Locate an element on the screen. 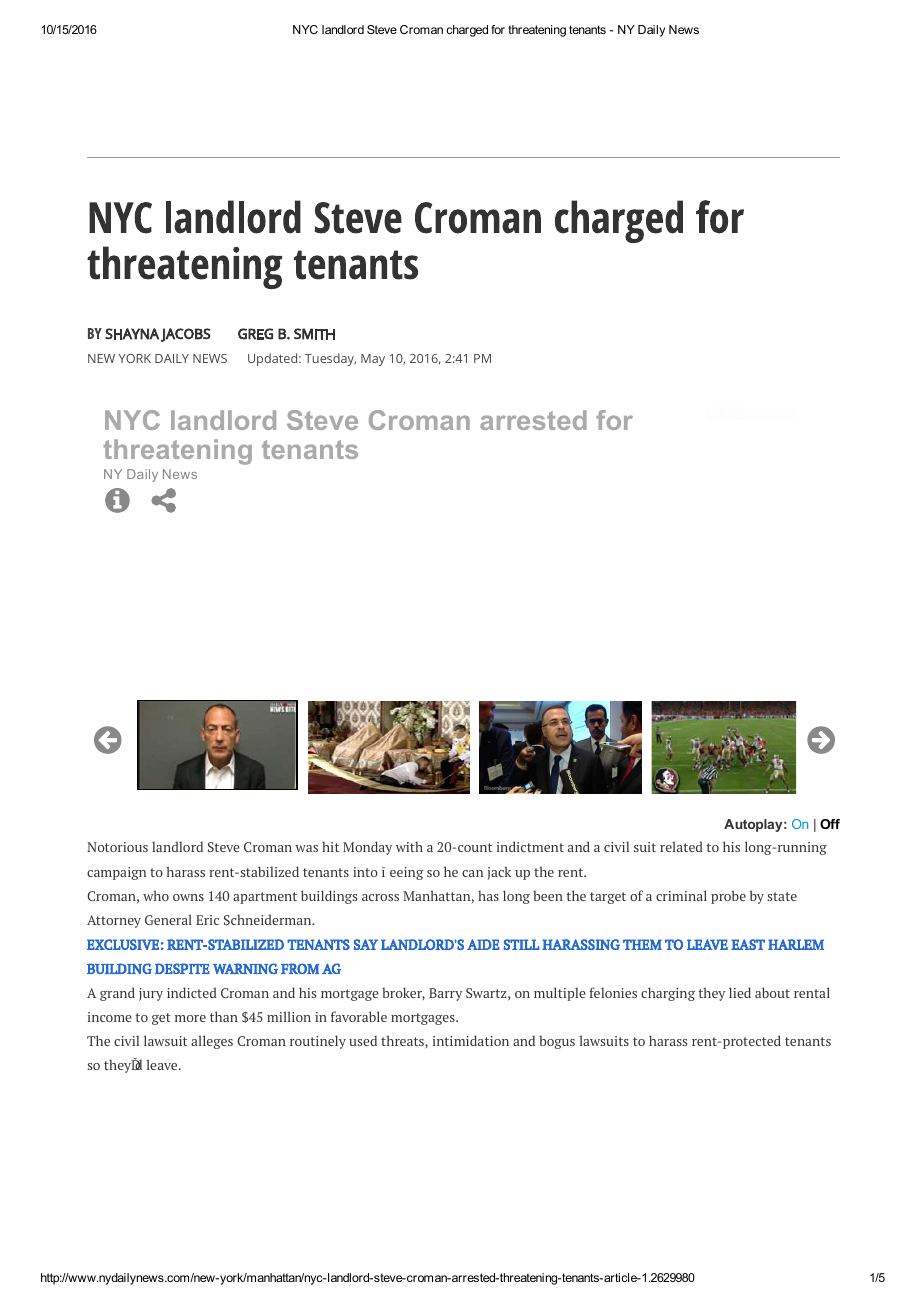 Image resolution: width=924 pixels, height=1308 pixels. with is located at coordinates (409, 846).
